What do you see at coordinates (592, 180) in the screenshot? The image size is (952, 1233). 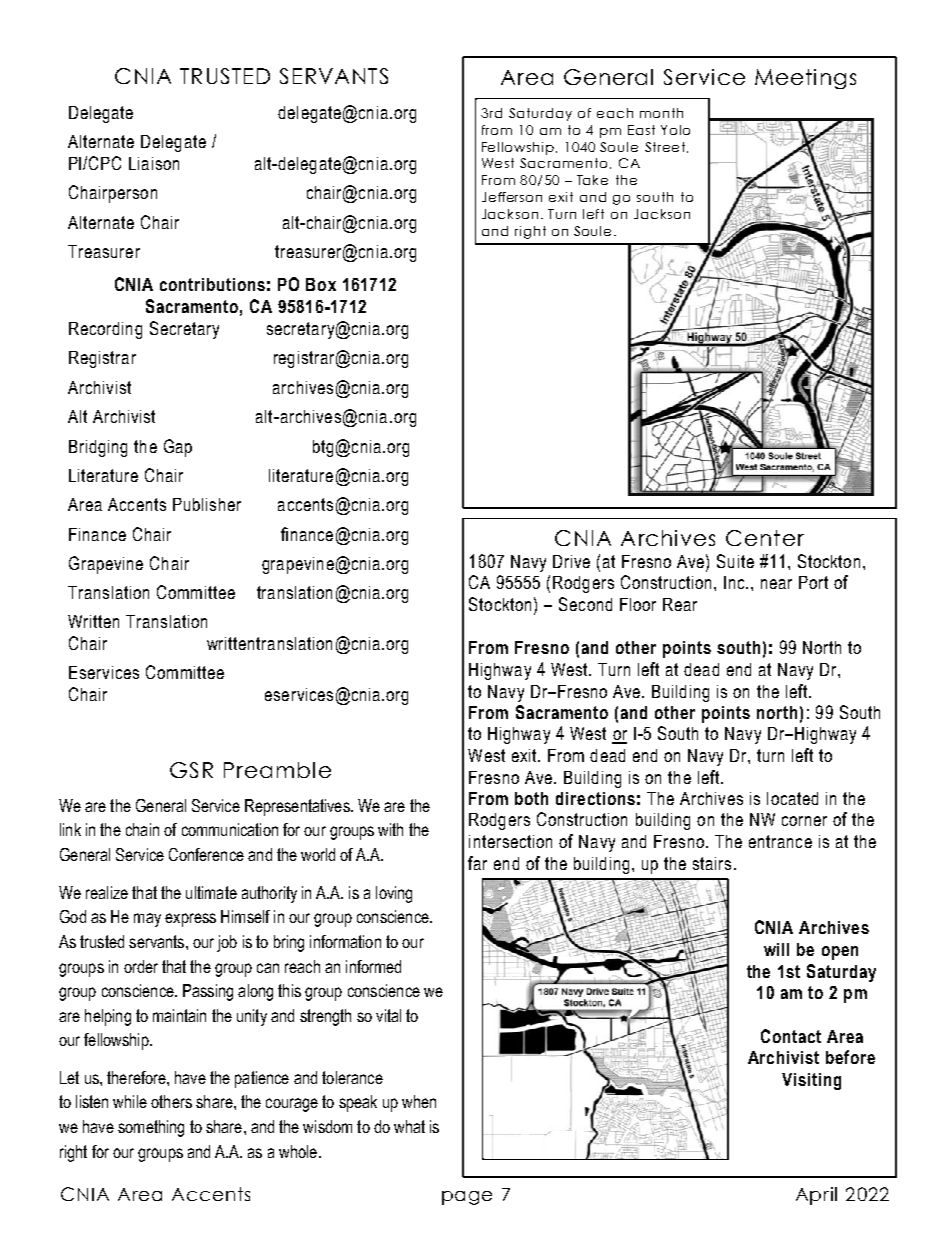 I see `Take` at bounding box center [592, 180].
